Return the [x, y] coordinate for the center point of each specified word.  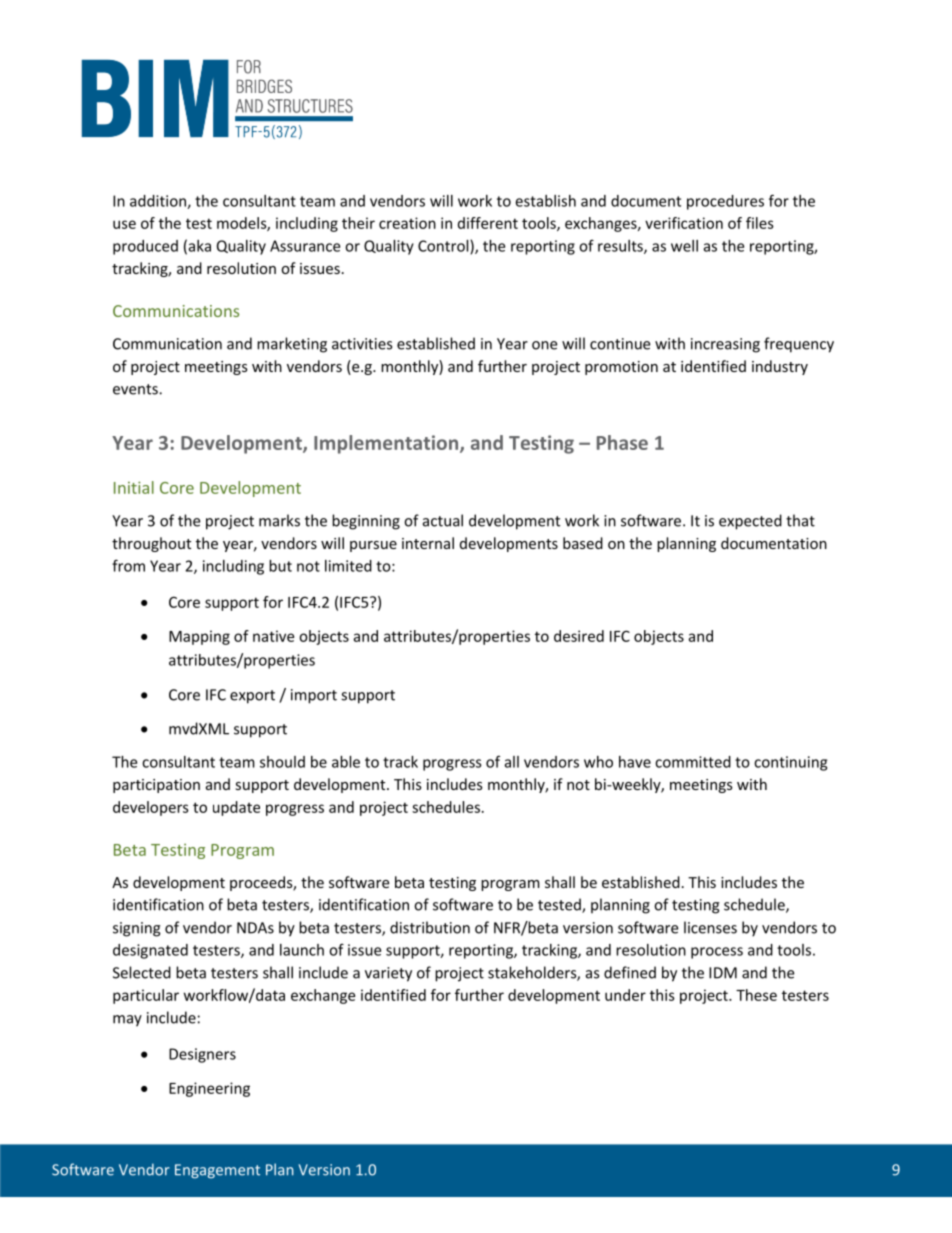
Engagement [217, 1171]
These [756, 995]
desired [579, 636]
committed [693, 762]
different [488, 223]
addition [159, 202]
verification [684, 223]
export [252, 697]
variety [388, 974]
